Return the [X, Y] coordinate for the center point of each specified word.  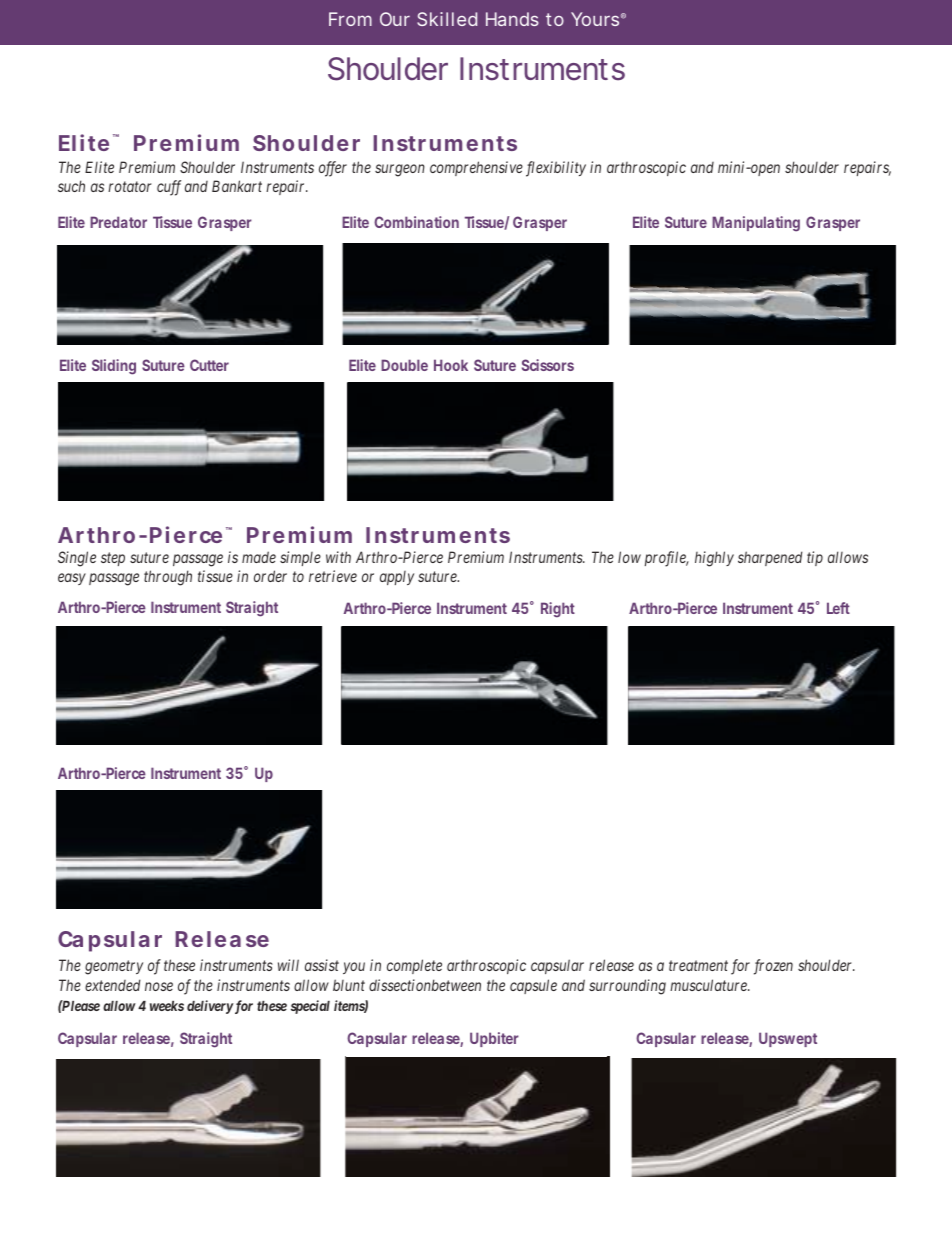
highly [714, 559]
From [350, 19]
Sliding [114, 367]
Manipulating [756, 224]
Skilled [447, 19]
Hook [451, 365]
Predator [118, 222]
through [168, 578]
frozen [773, 967]
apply [397, 578]
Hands [512, 19]
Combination [416, 222]
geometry [114, 967]
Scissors [548, 365]
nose [159, 986]
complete [414, 966]
